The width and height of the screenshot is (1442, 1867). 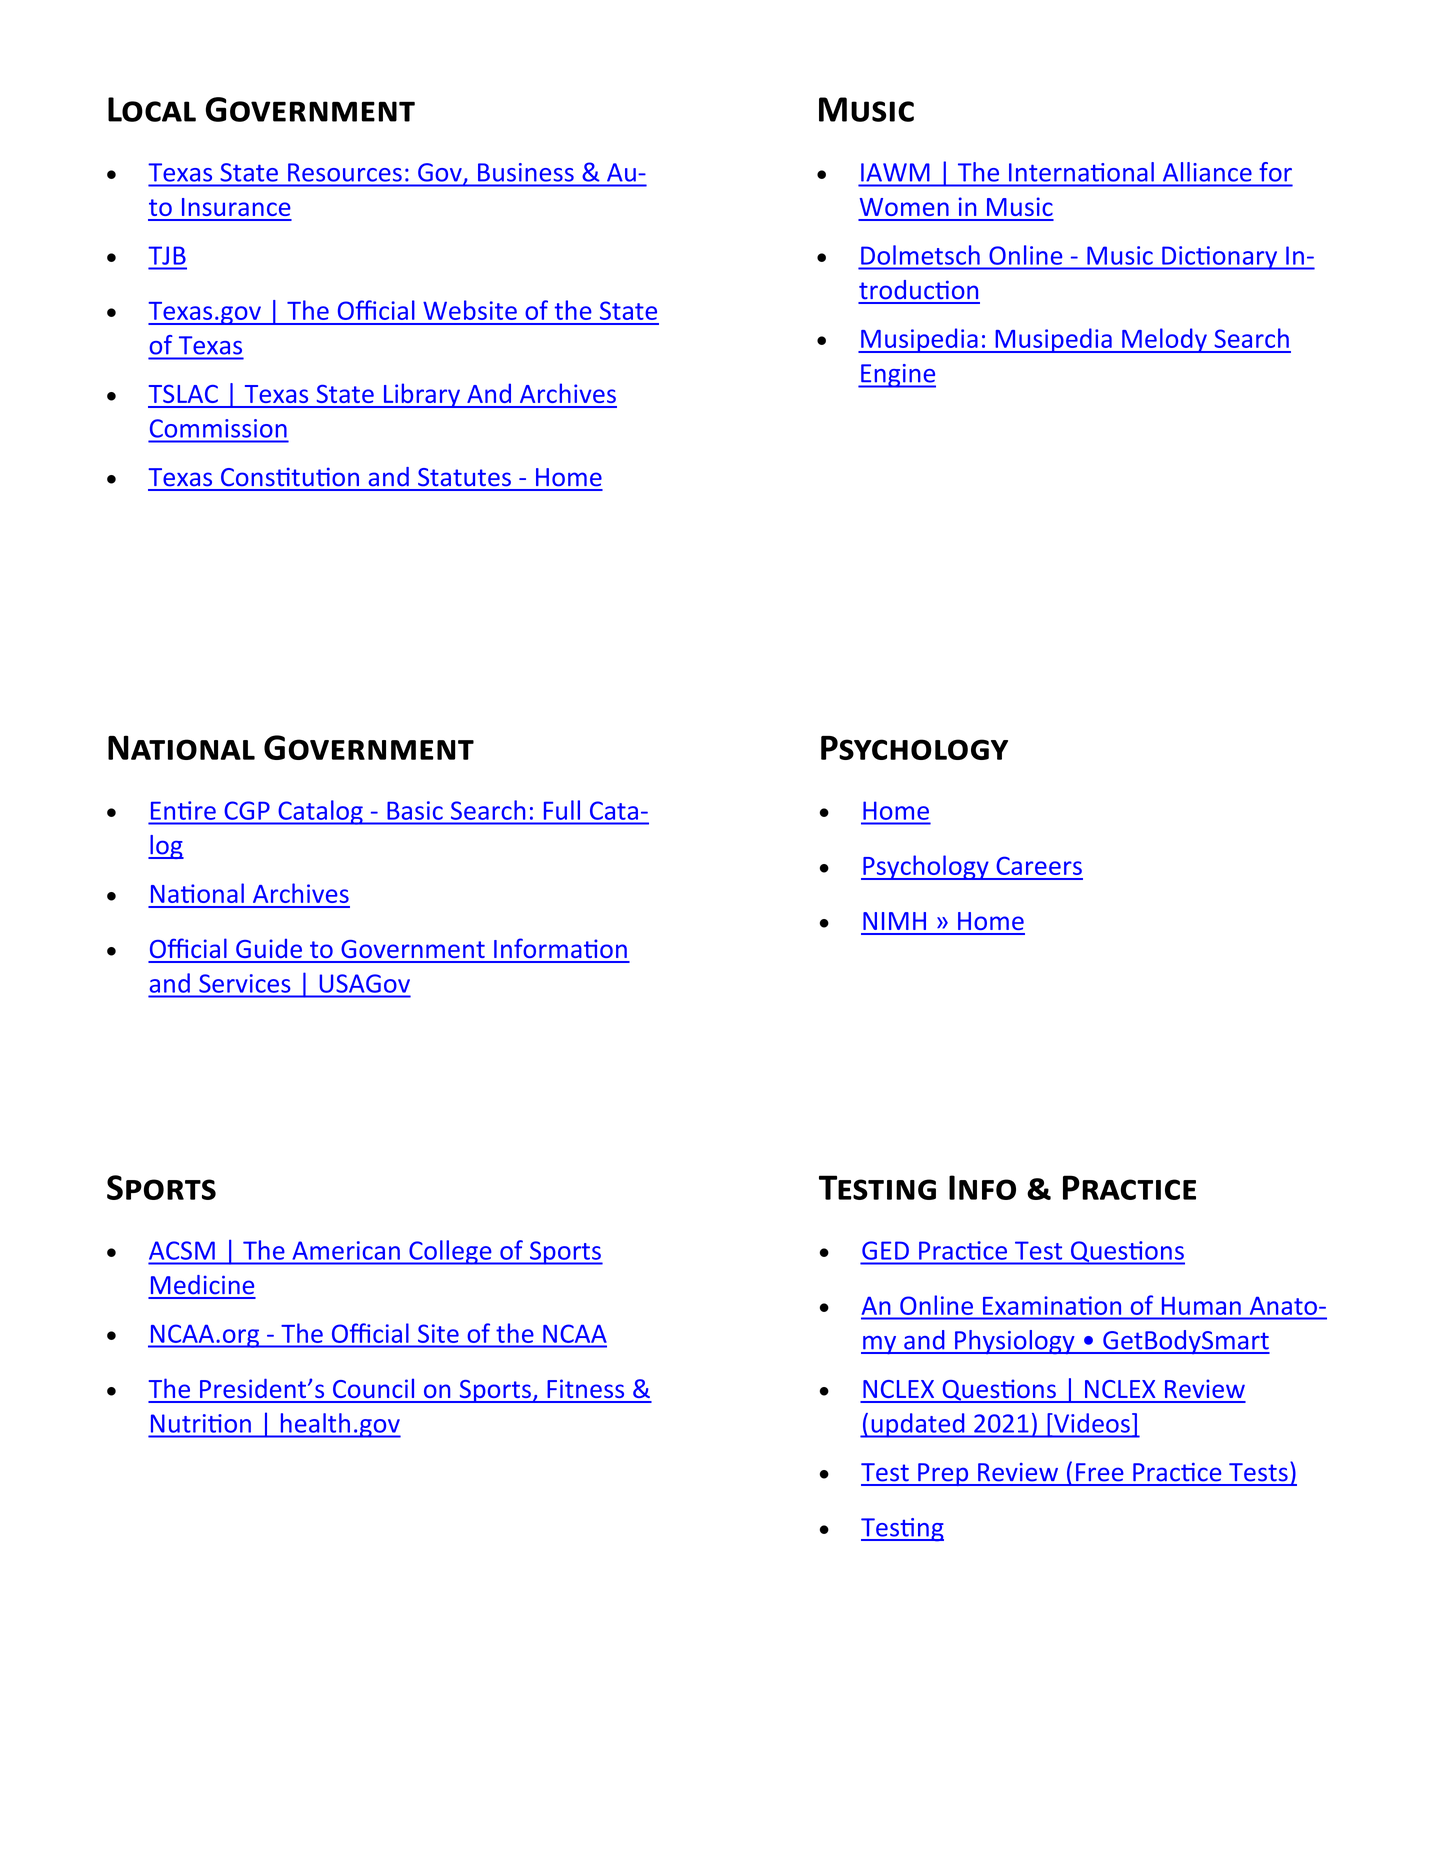 I want to click on American, so click(x=346, y=1250).
